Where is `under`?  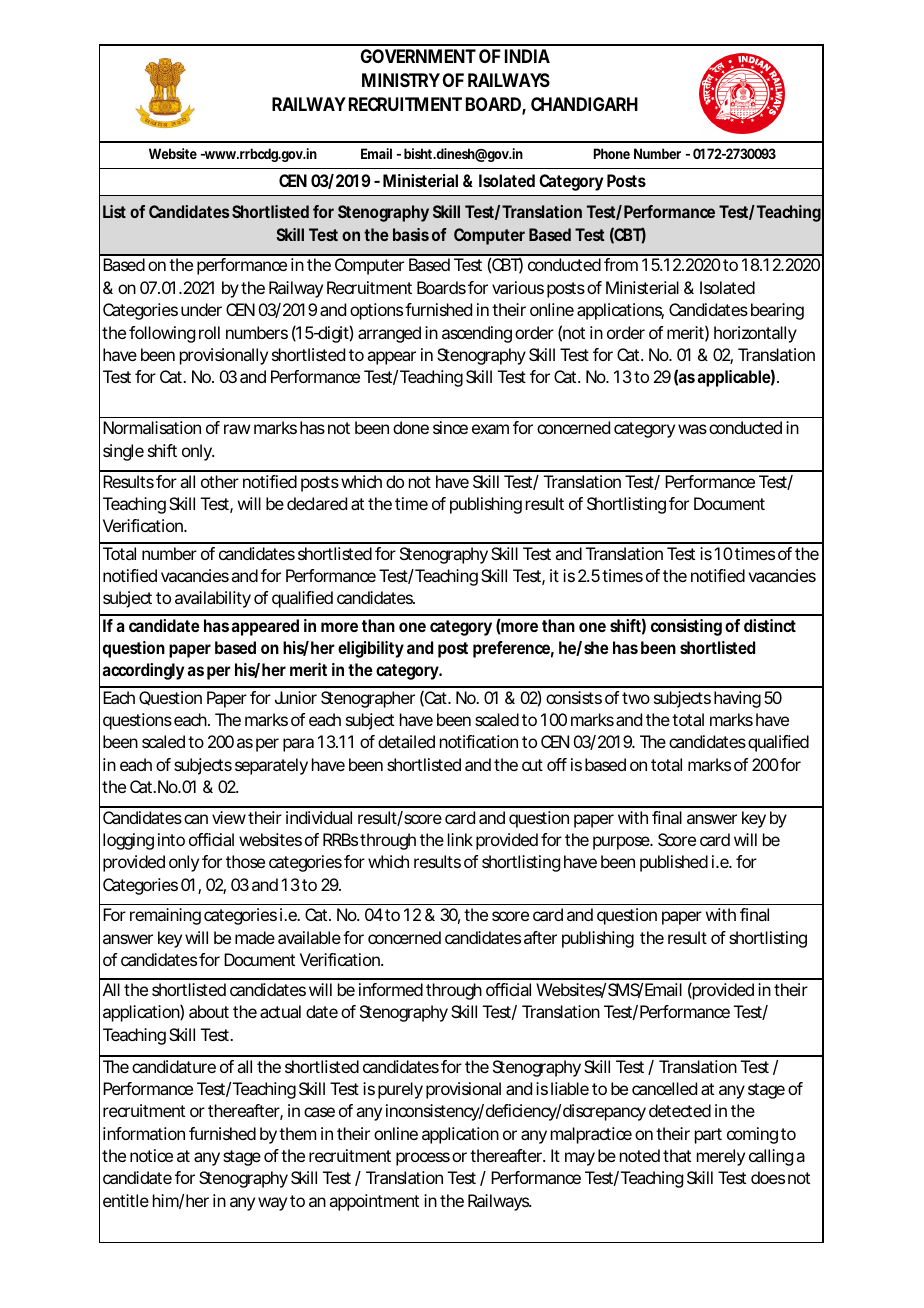 under is located at coordinates (201, 309).
